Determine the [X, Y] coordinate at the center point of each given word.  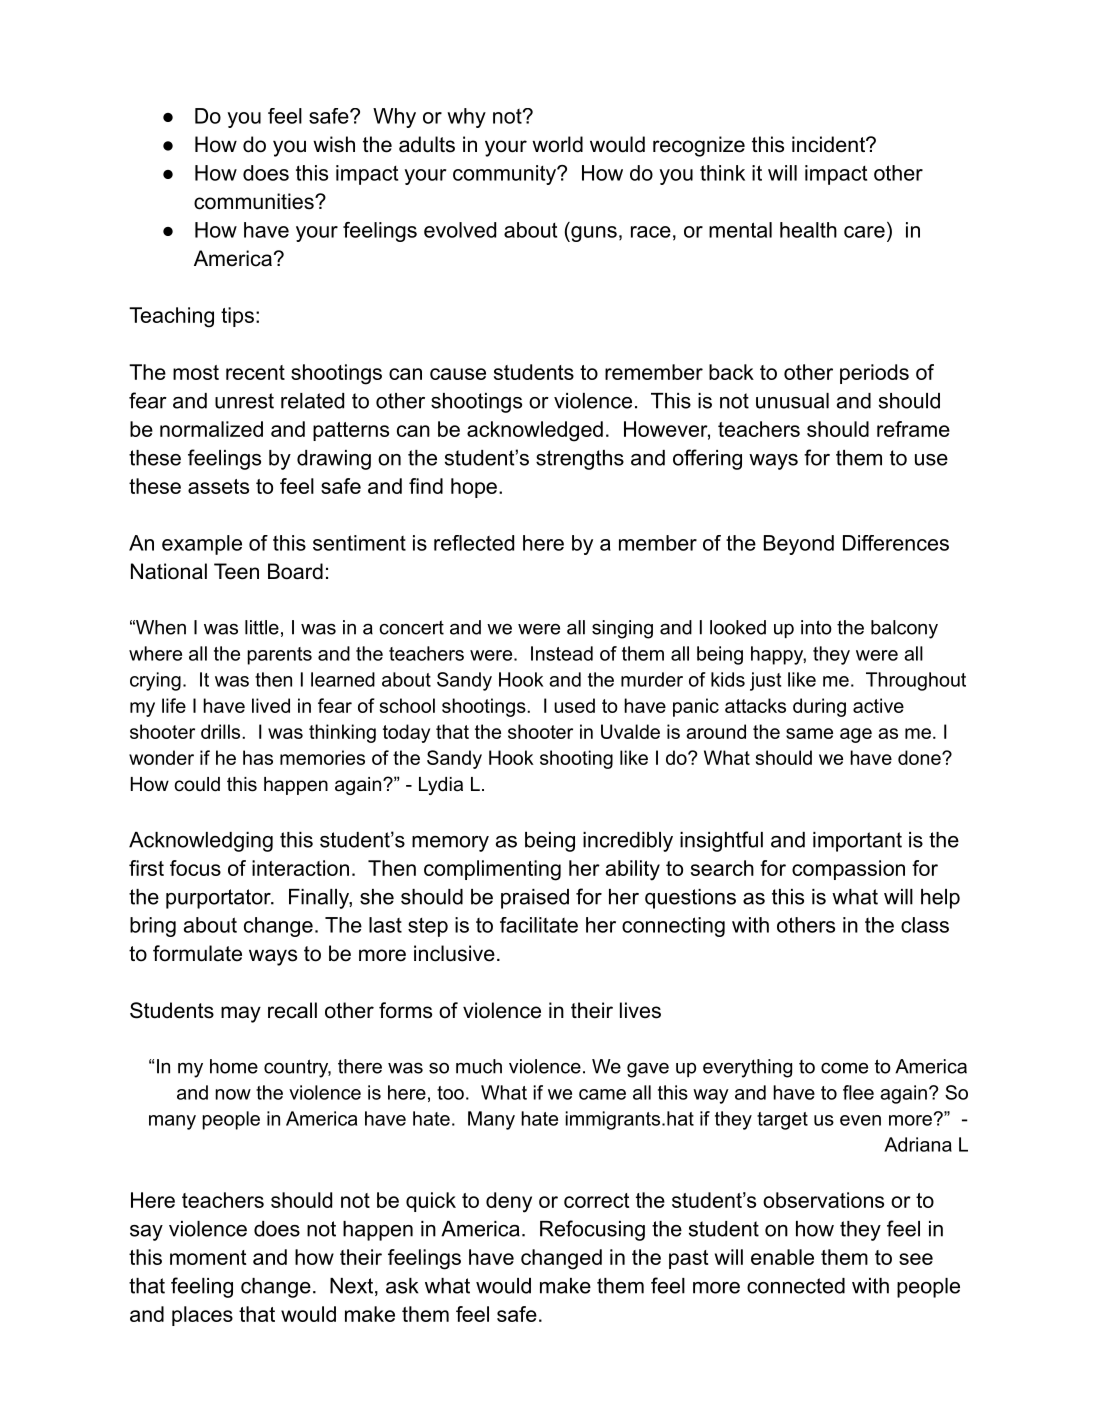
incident [829, 144]
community [505, 175]
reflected [474, 543]
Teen [236, 571]
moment [208, 1257]
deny [509, 1202]
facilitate [539, 925]
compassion [848, 870]
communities [255, 201]
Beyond [799, 545]
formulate [197, 953]
